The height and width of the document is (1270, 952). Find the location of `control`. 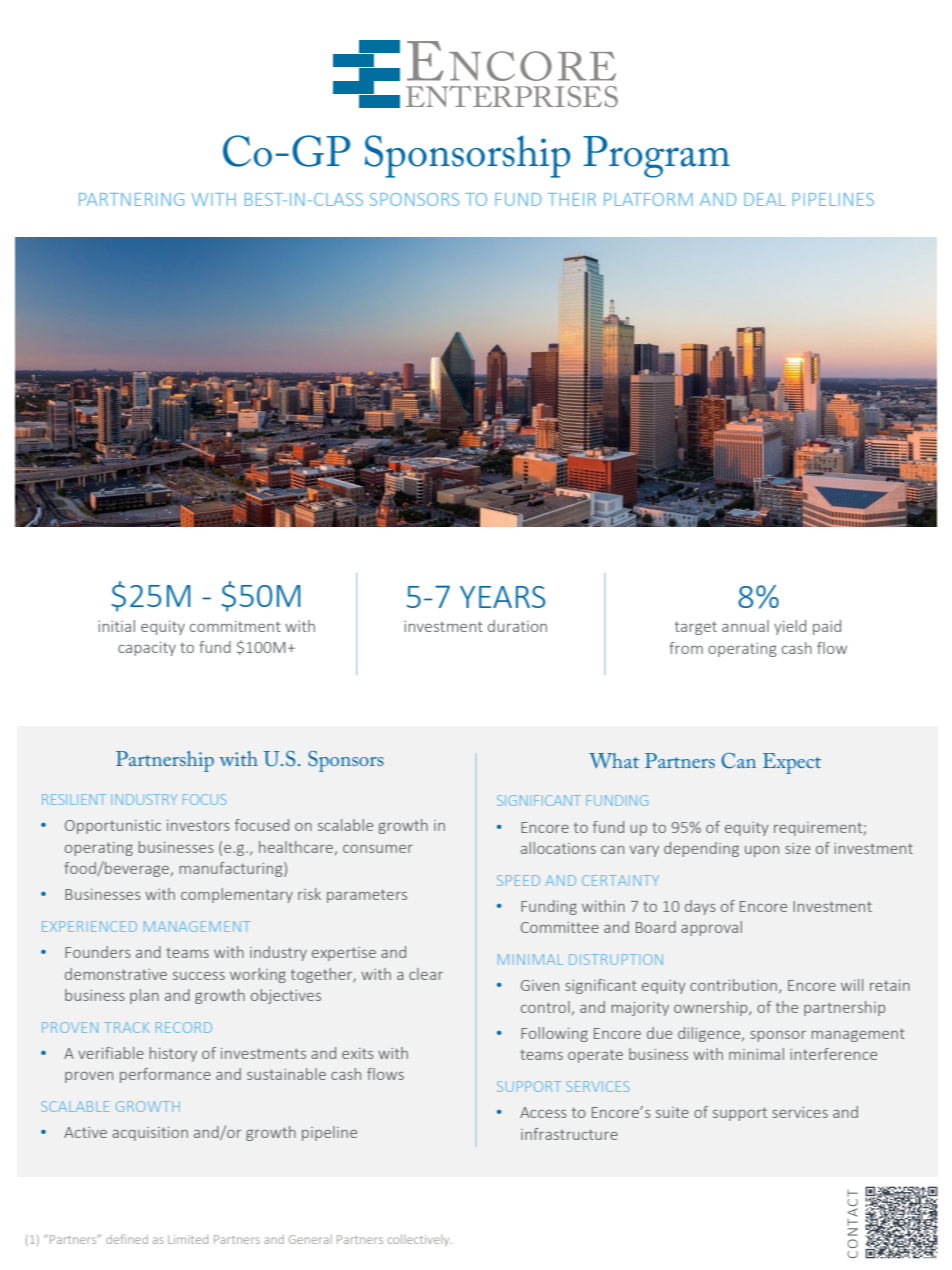

control is located at coordinates (545, 1007).
